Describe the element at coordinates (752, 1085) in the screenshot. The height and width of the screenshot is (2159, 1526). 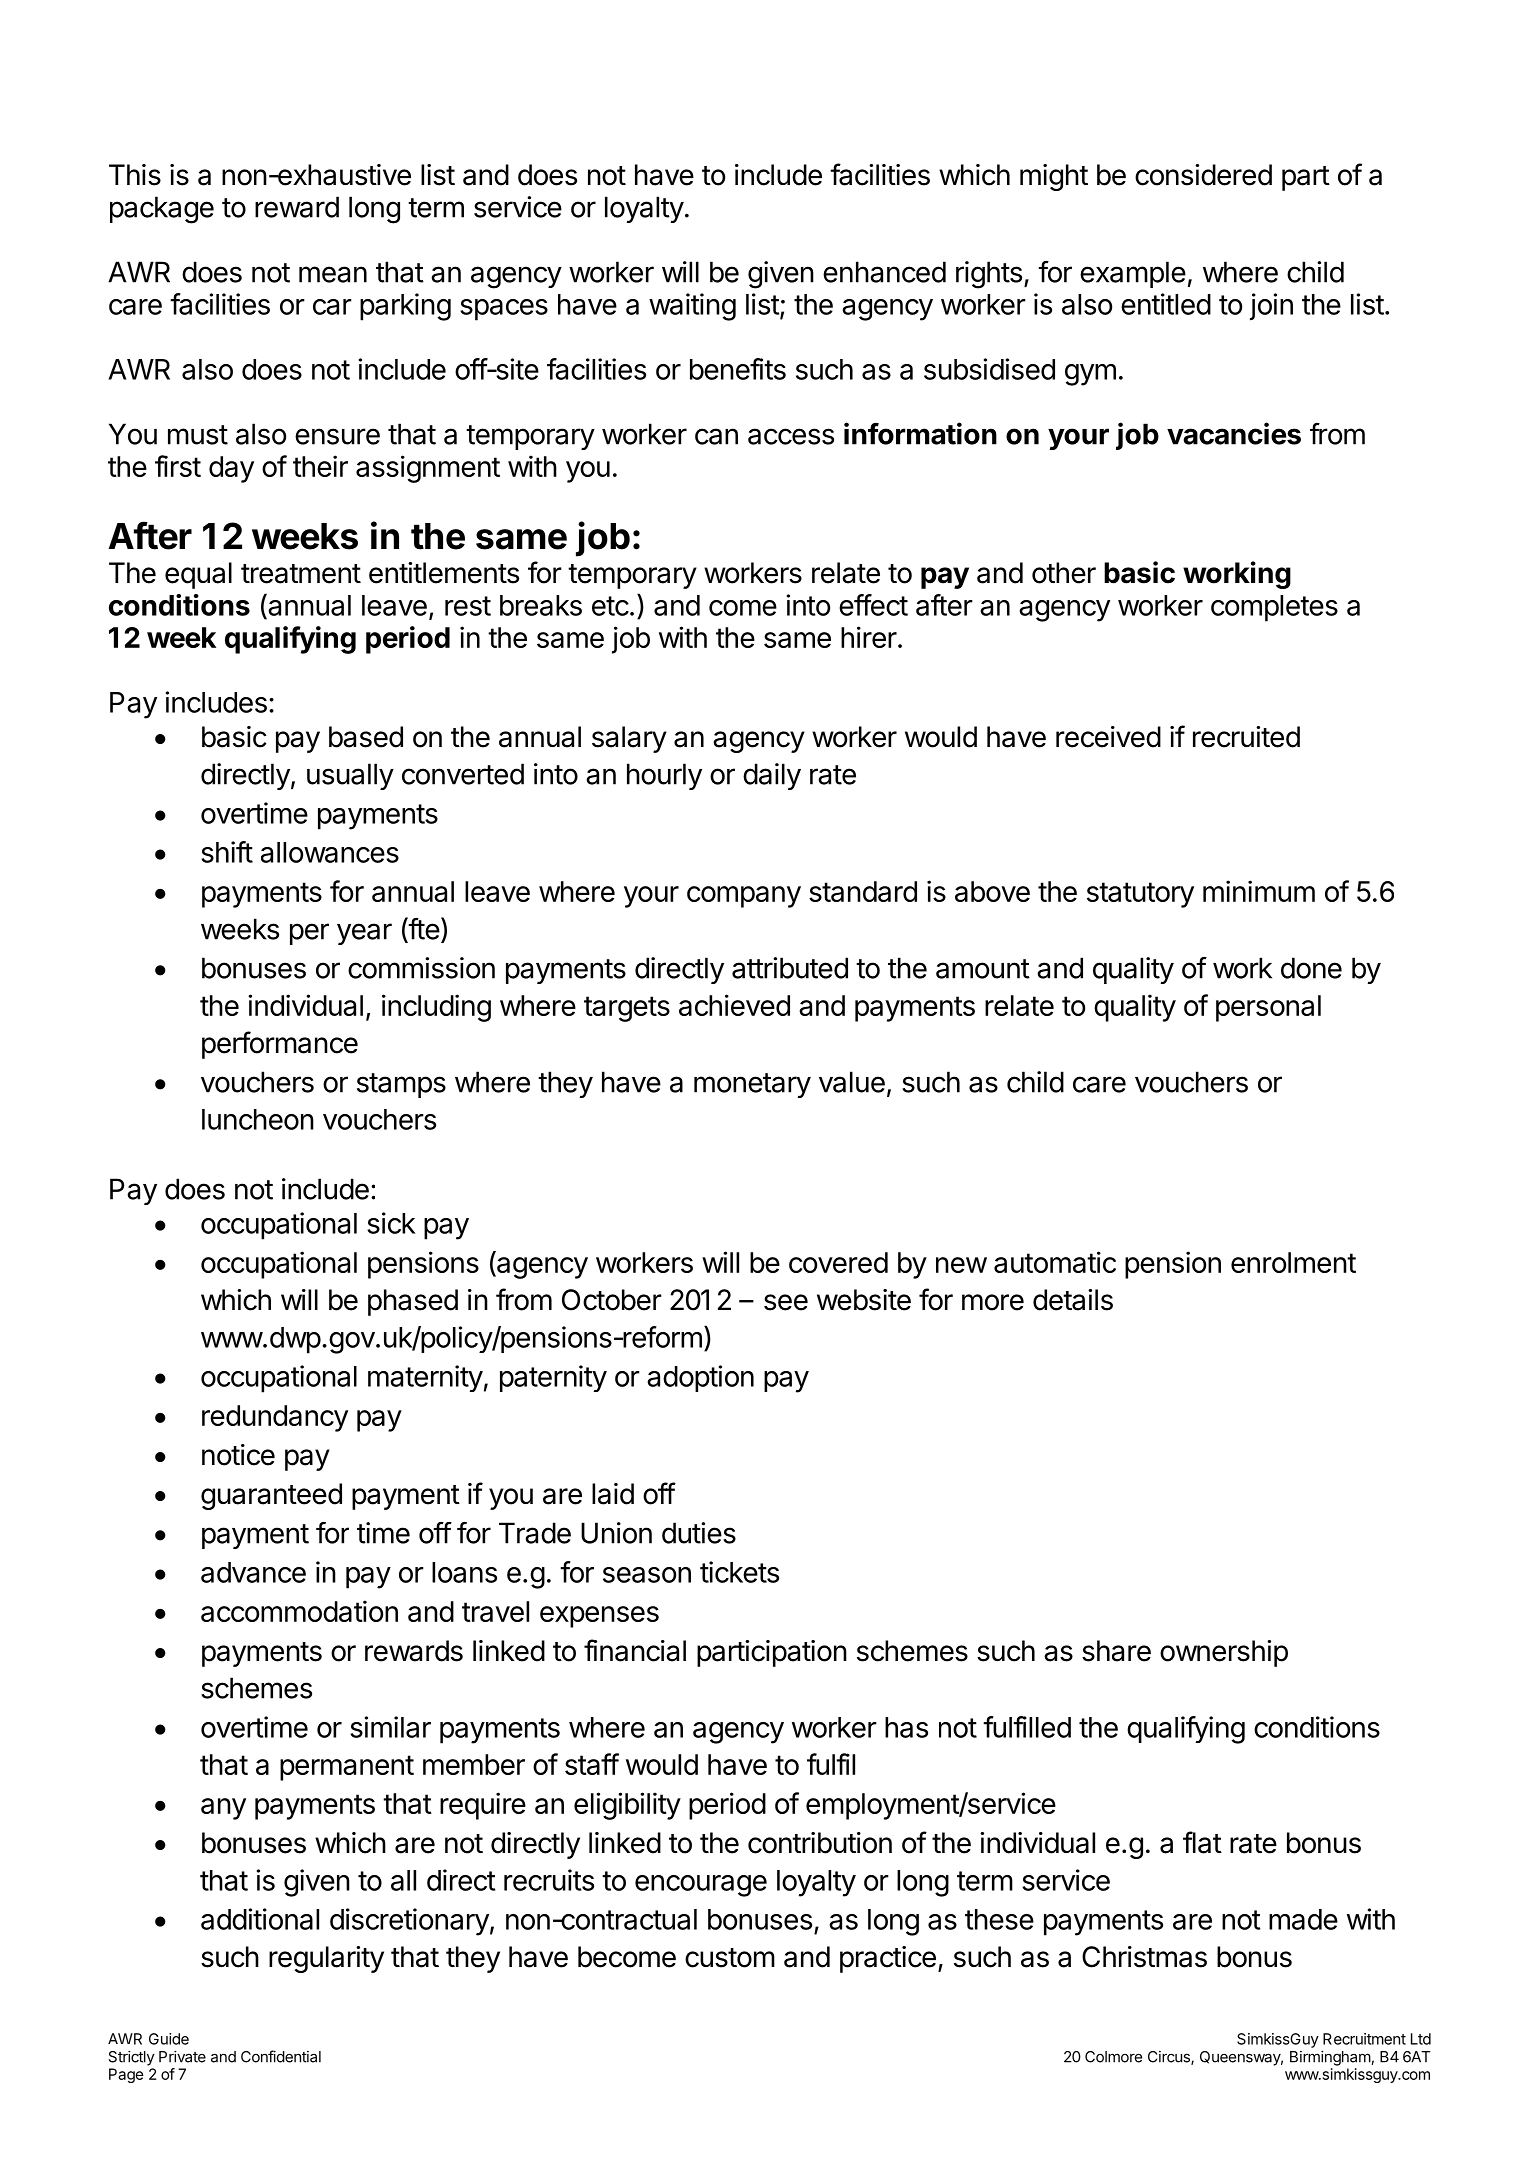
I see `monetary` at that location.
